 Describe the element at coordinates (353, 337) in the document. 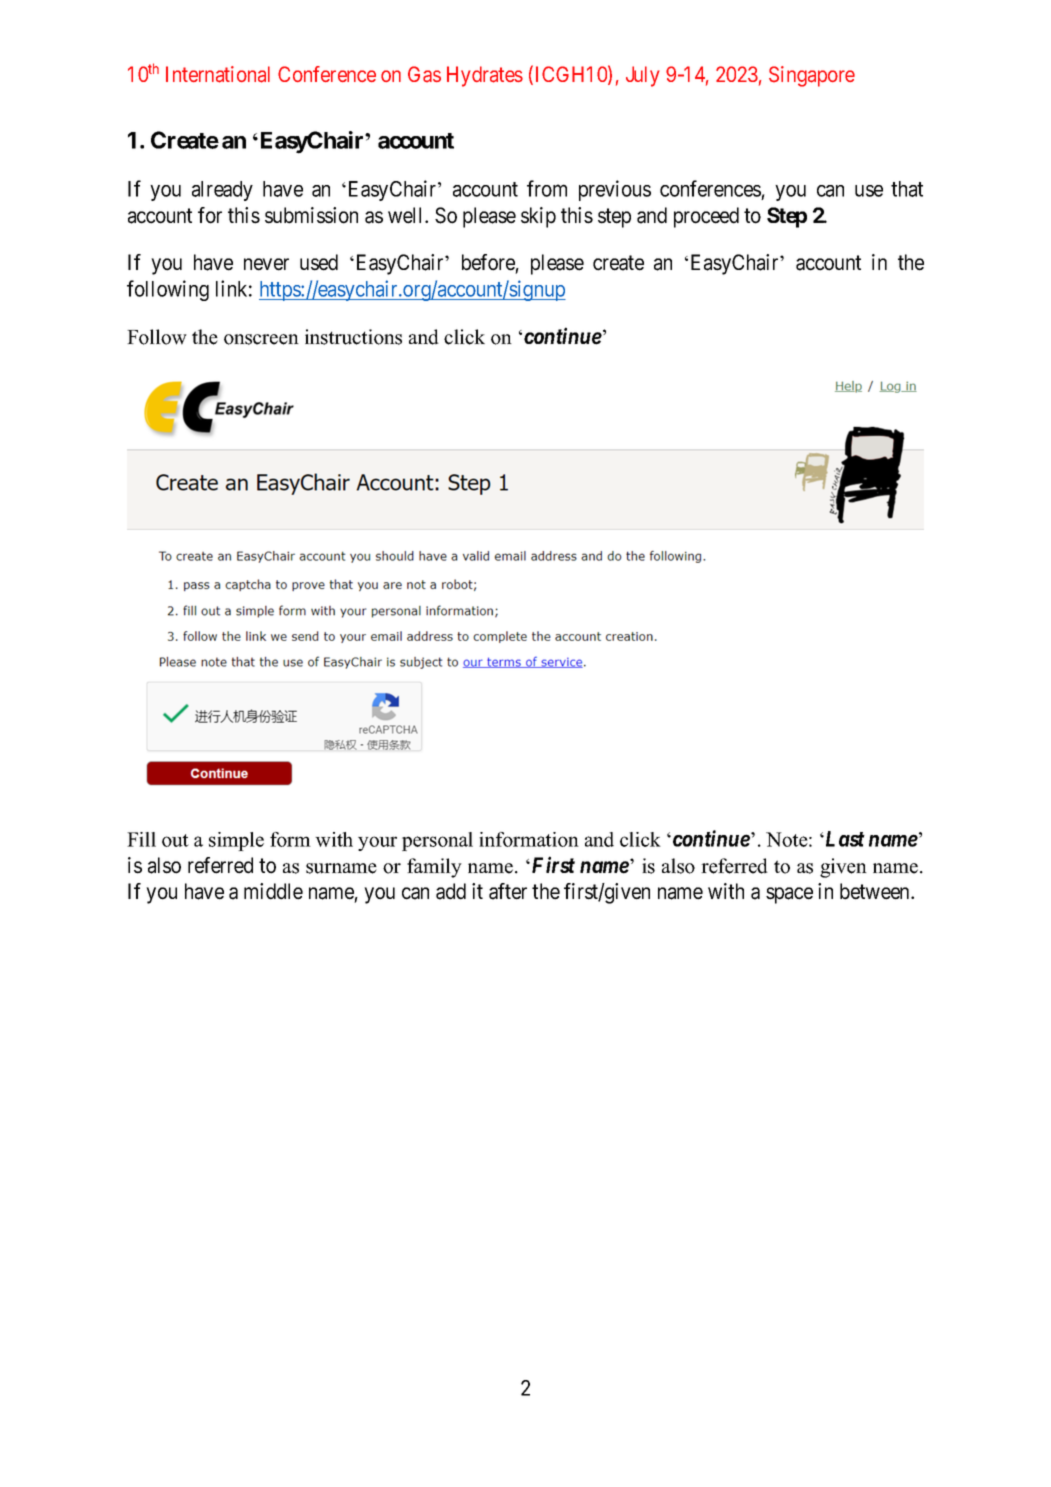

I see `instructions` at that location.
